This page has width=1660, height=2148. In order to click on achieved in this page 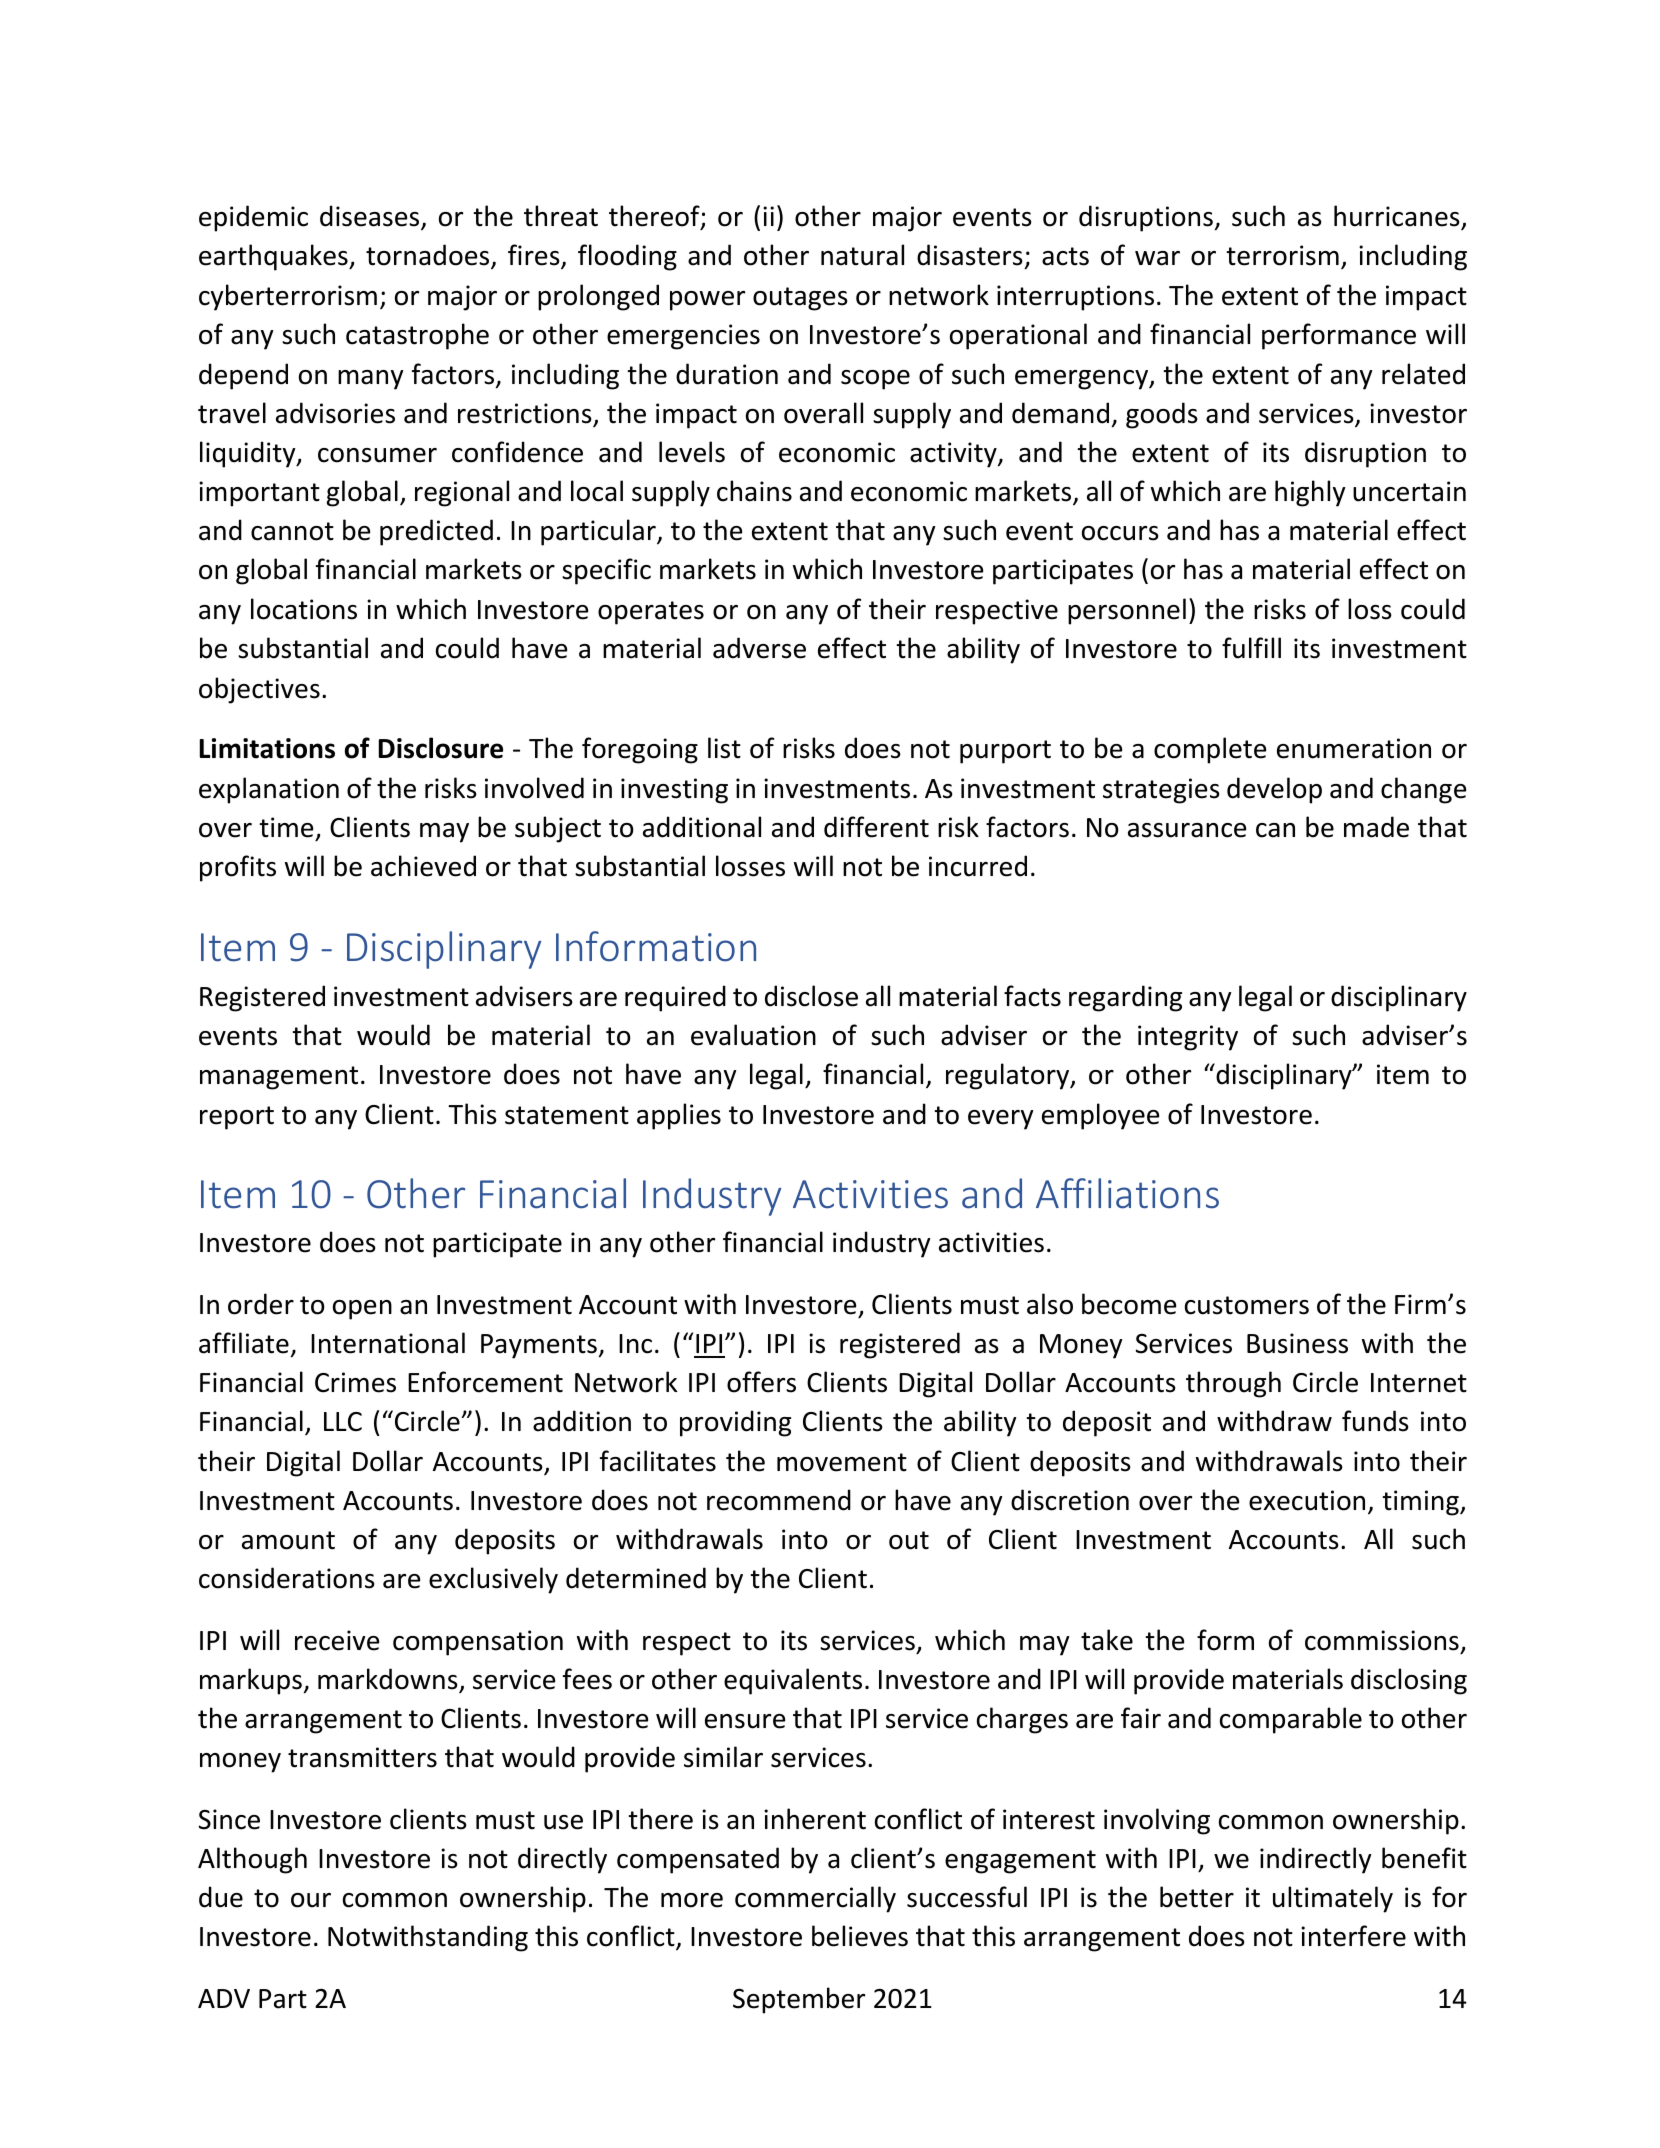, I will do `click(423, 866)`.
